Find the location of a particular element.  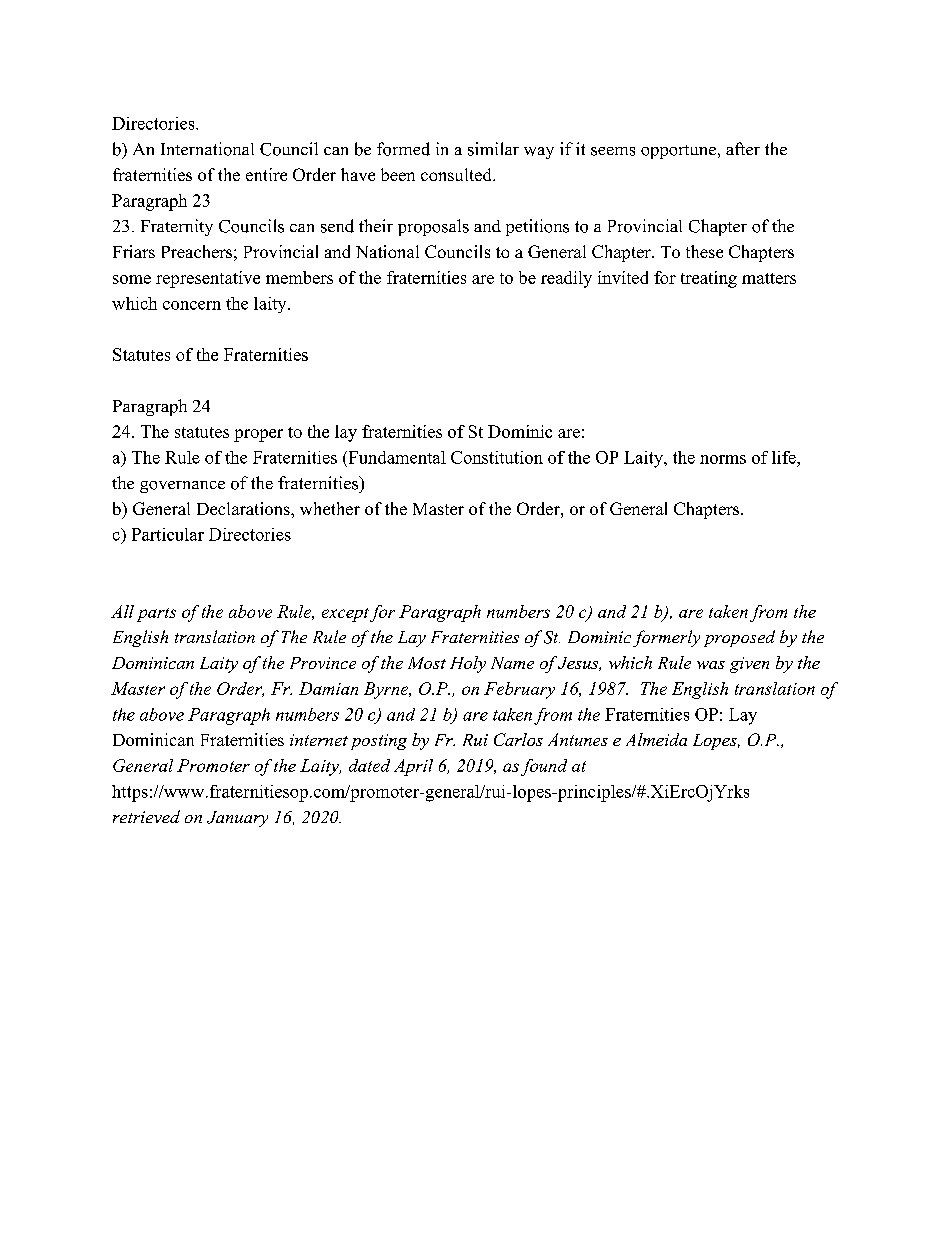

entire is located at coordinates (266, 174).
